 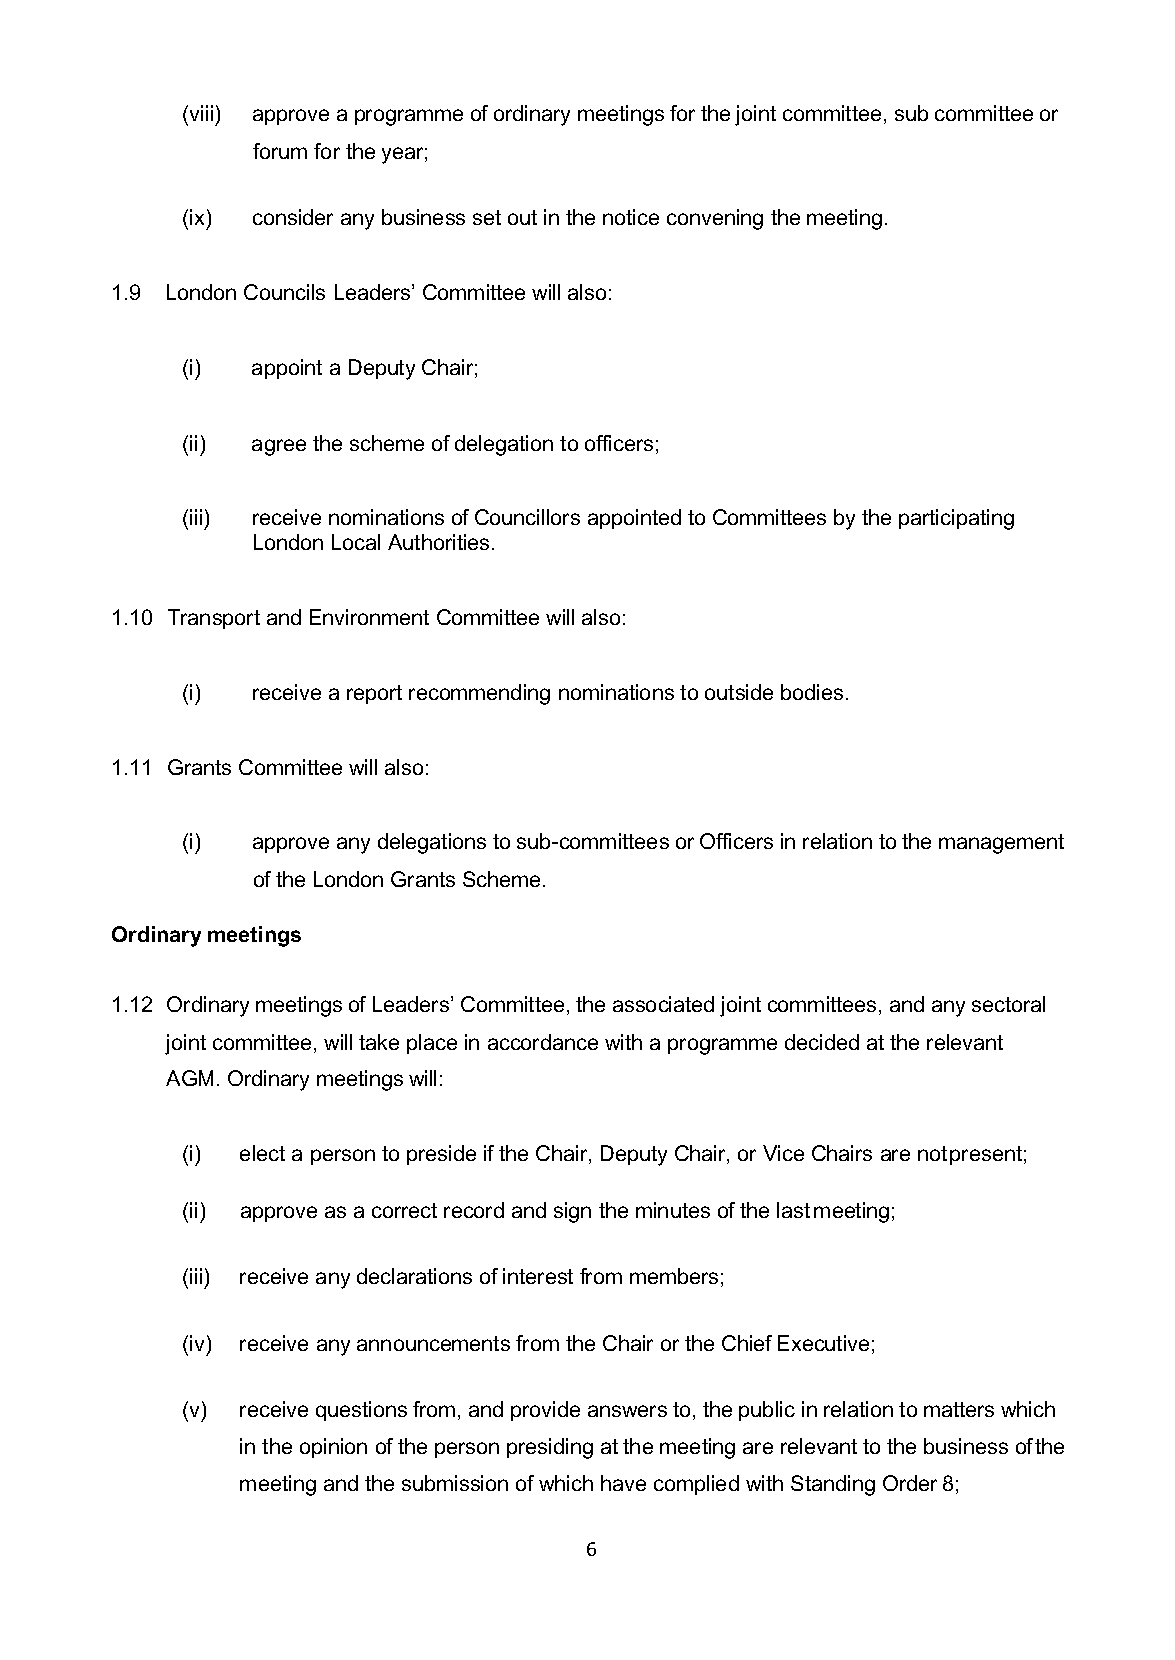 I want to click on associated, so click(x=663, y=1004).
